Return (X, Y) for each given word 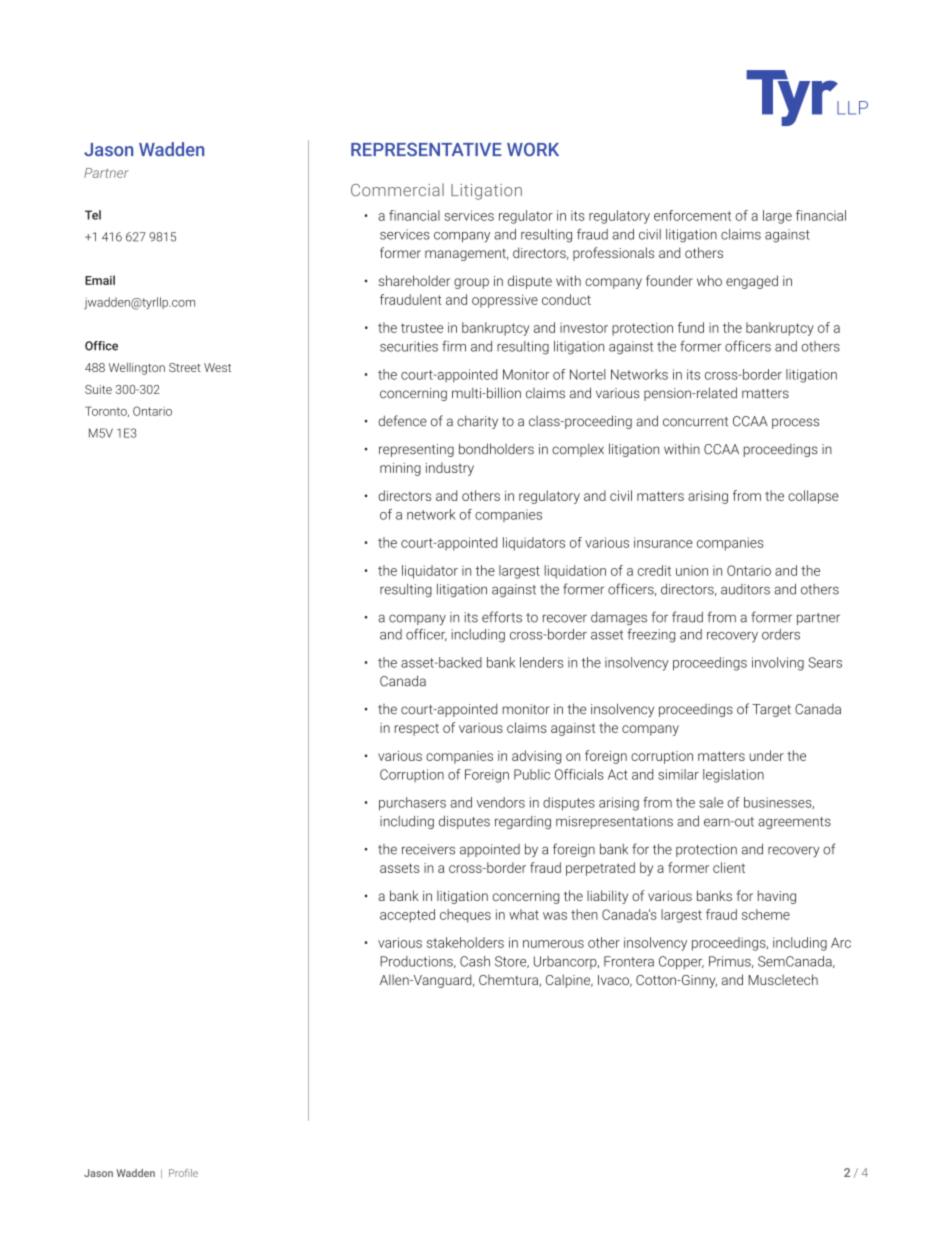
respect (417, 729)
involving (778, 664)
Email (100, 280)
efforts (502, 617)
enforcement (692, 215)
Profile (183, 1173)
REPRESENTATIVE (426, 149)
